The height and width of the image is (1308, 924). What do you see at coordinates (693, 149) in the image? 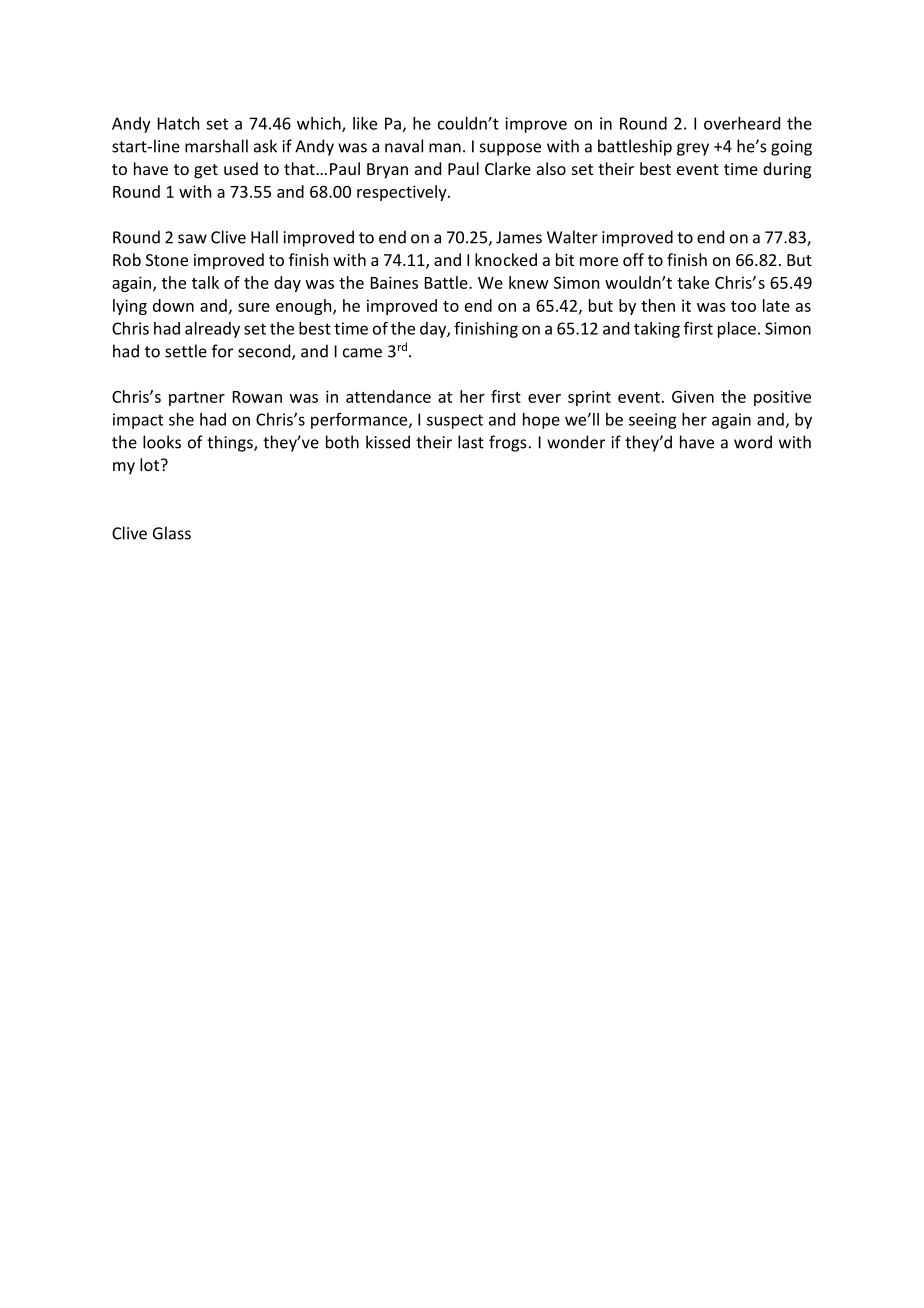
I see `grey` at bounding box center [693, 149].
